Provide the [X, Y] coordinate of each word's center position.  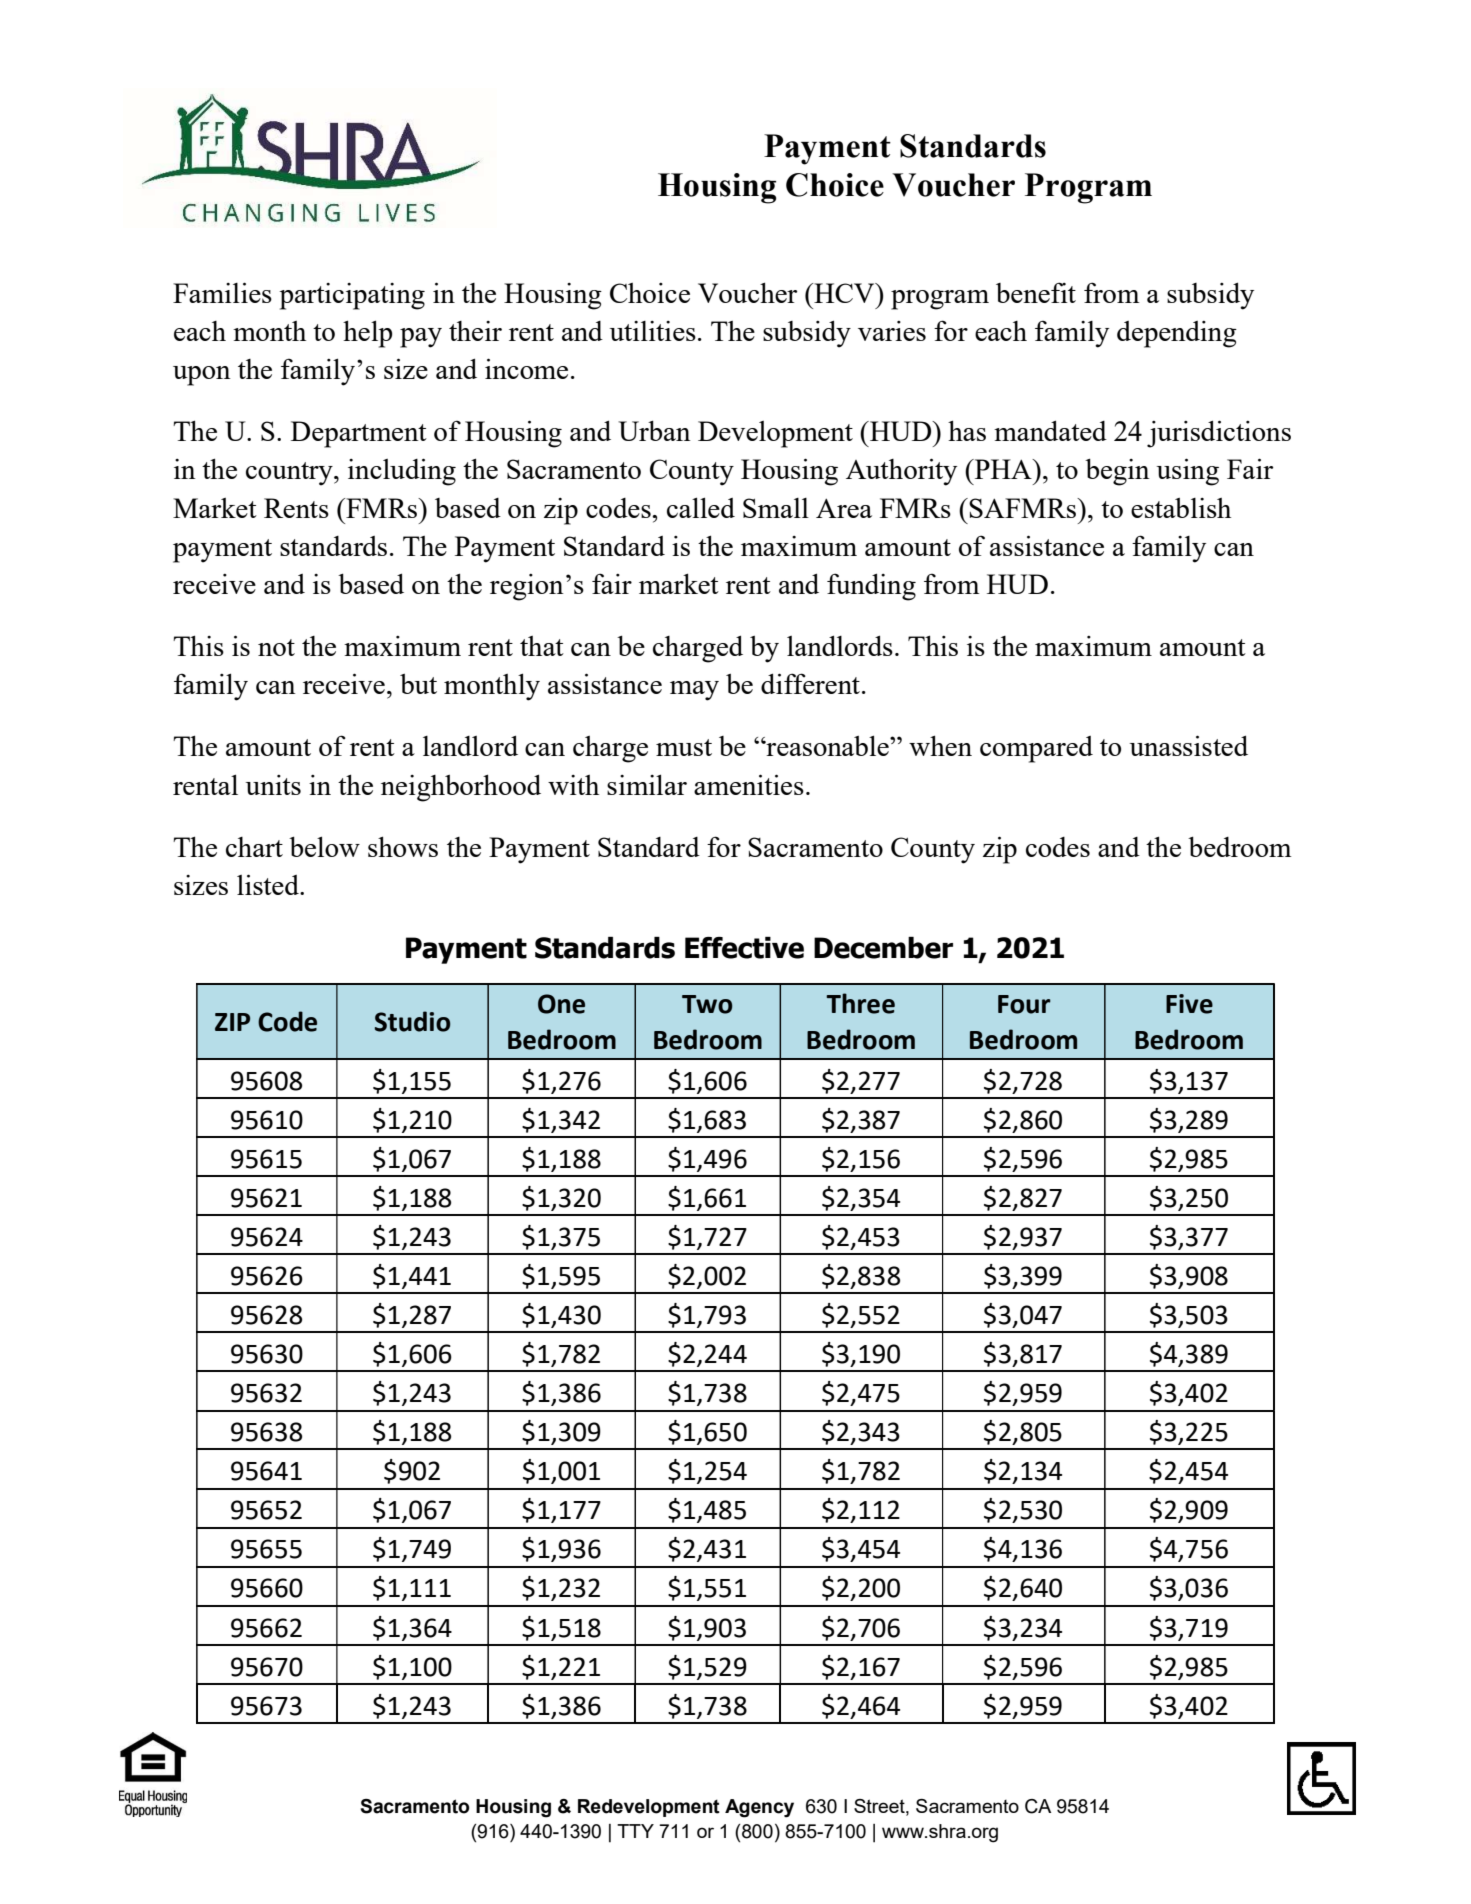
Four [1024, 1004]
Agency [759, 1808]
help [367, 334]
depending [1177, 334]
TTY [635, 1831]
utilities [652, 331]
